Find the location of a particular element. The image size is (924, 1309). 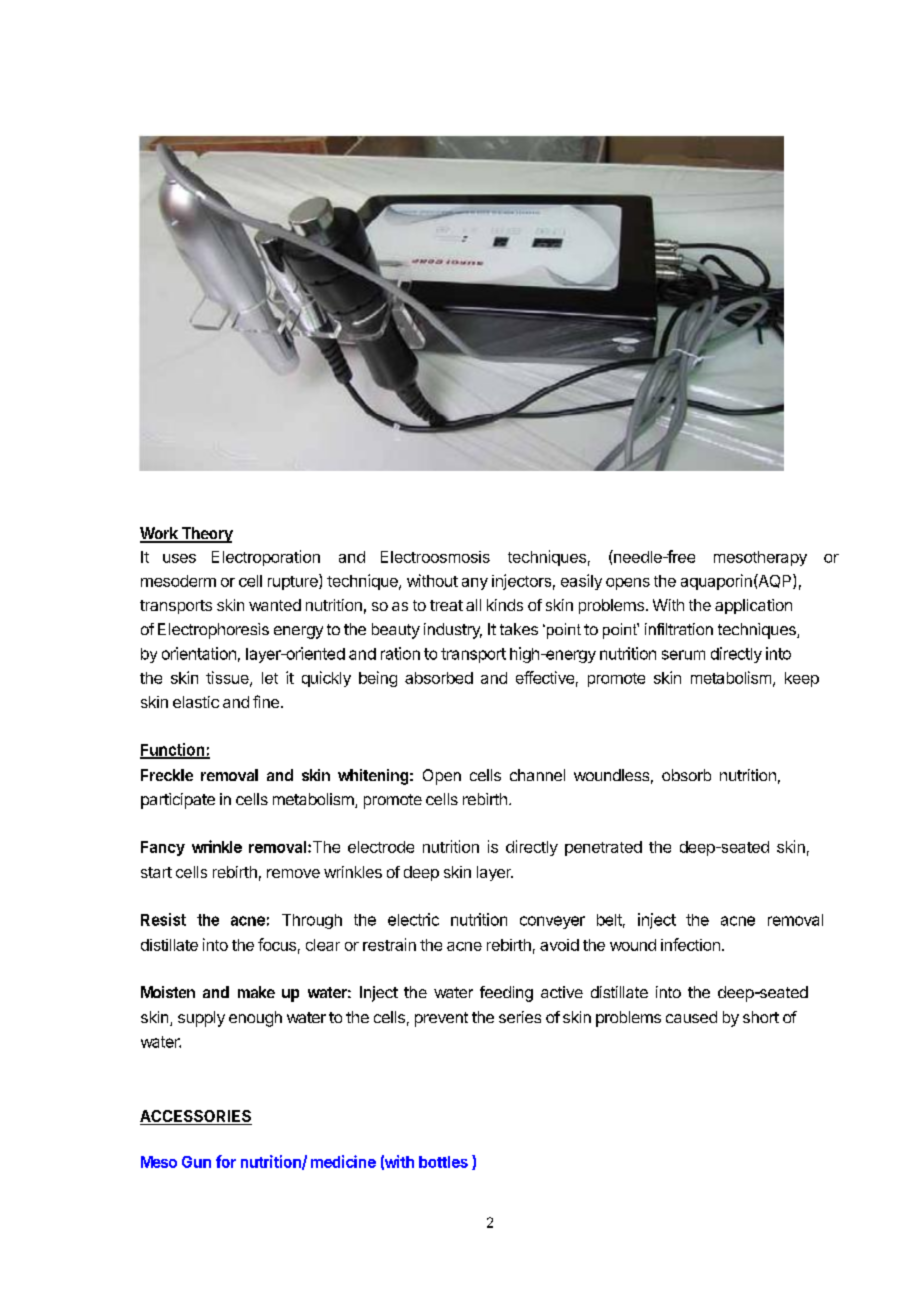

avoid is located at coordinates (559, 945).
